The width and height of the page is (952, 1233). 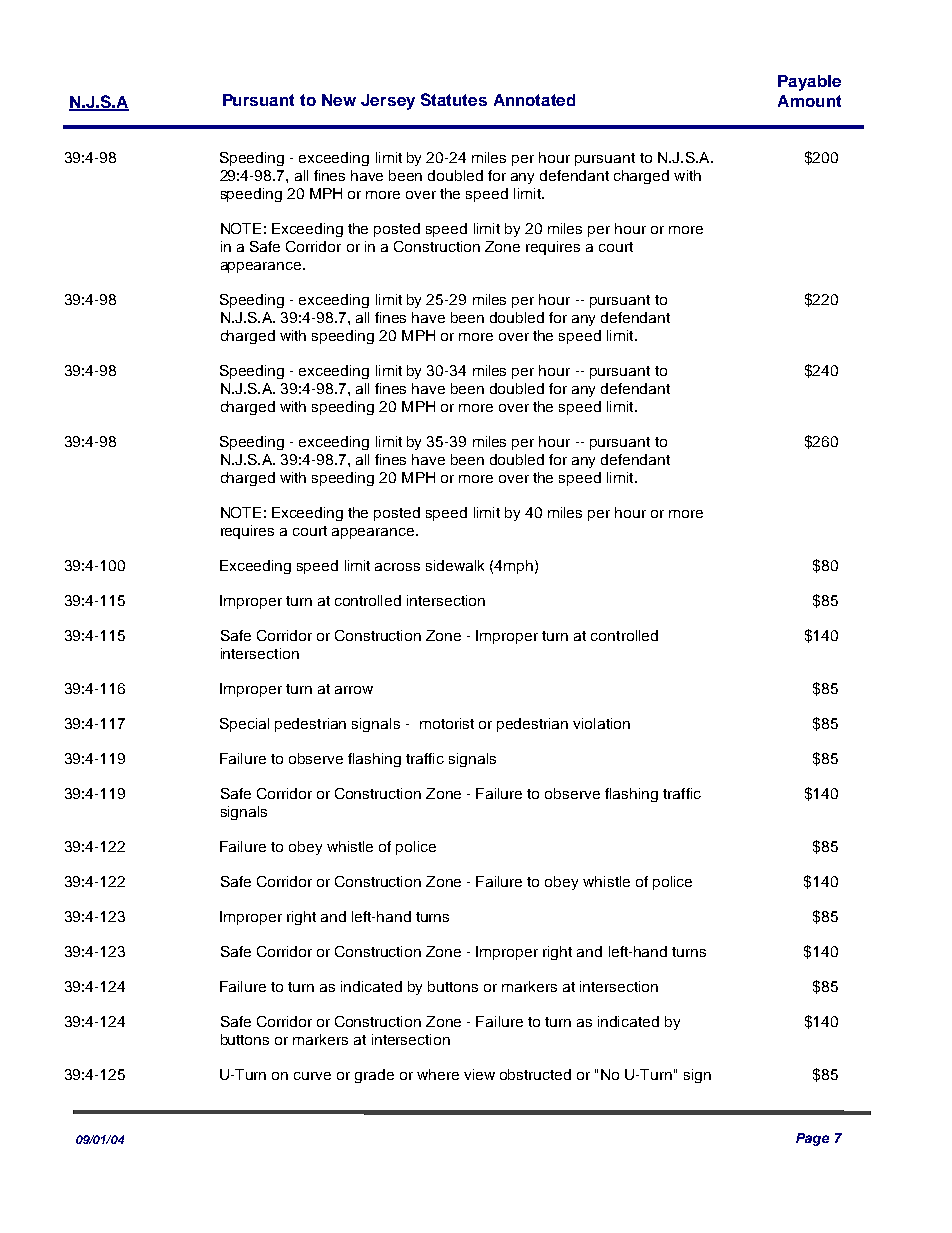 What do you see at coordinates (812, 1139) in the page?
I see `Page` at bounding box center [812, 1139].
